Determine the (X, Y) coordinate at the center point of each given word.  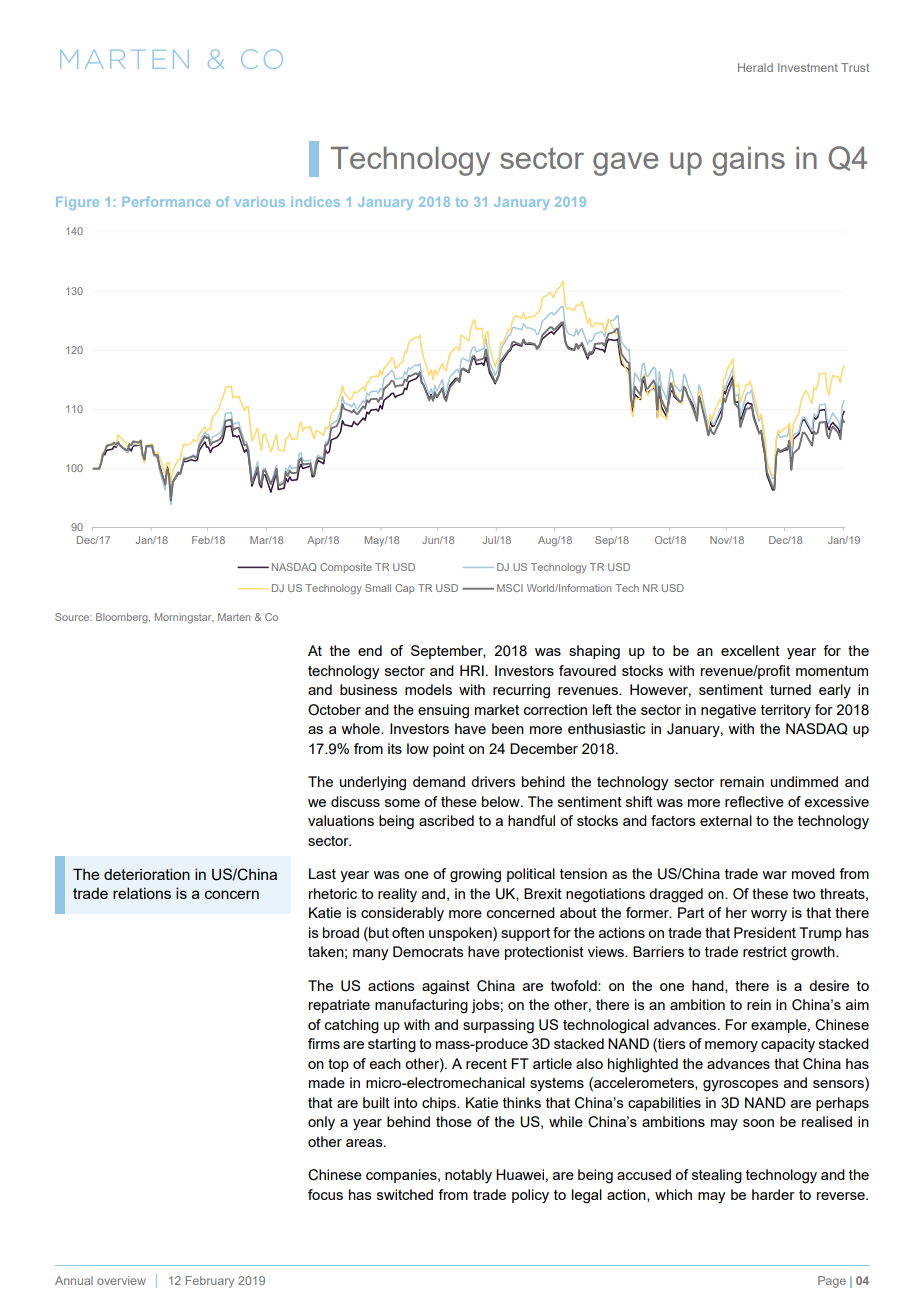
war (774, 875)
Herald (755, 67)
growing (475, 875)
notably (468, 1176)
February (209, 1282)
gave (625, 164)
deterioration (147, 874)
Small (378, 588)
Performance (166, 201)
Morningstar (184, 618)
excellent (750, 650)
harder (773, 1194)
